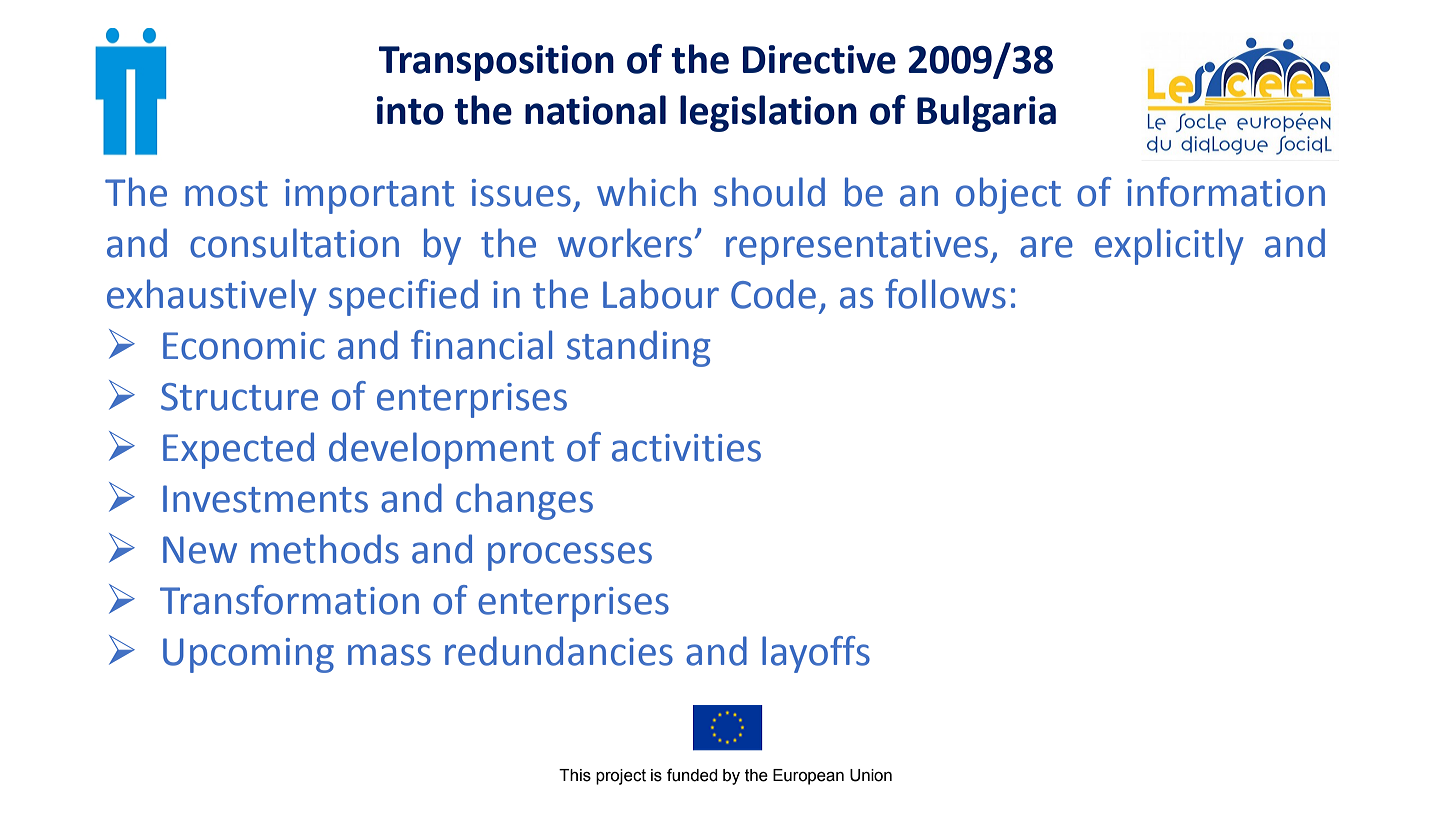 The height and width of the screenshot is (819, 1456). What do you see at coordinates (692, 775) in the screenshot?
I see `funded` at bounding box center [692, 775].
